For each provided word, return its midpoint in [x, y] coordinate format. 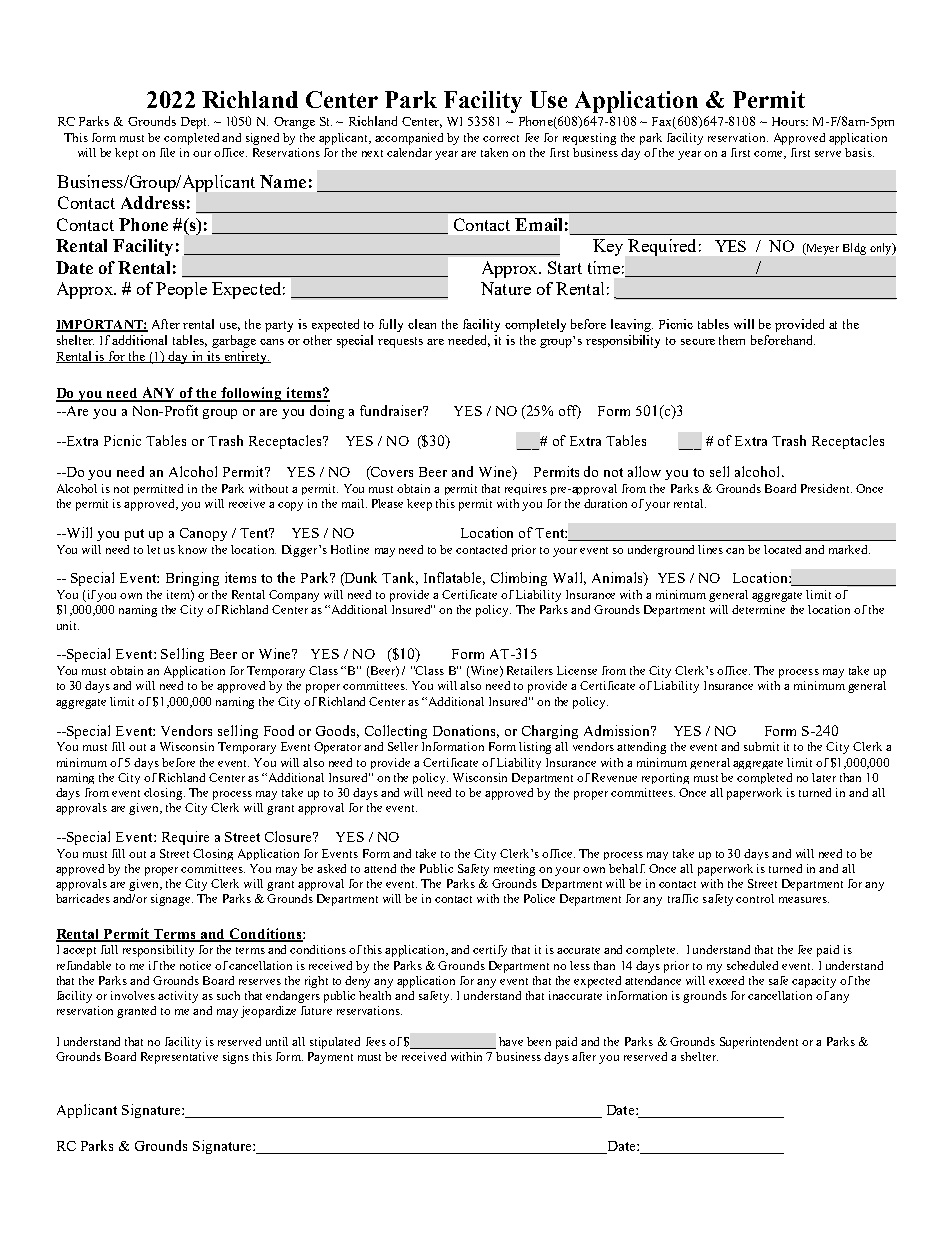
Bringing [192, 579]
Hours [789, 121]
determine [758, 609]
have [511, 1041]
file [167, 152]
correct [501, 138]
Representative [179, 1058]
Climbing [519, 579]
